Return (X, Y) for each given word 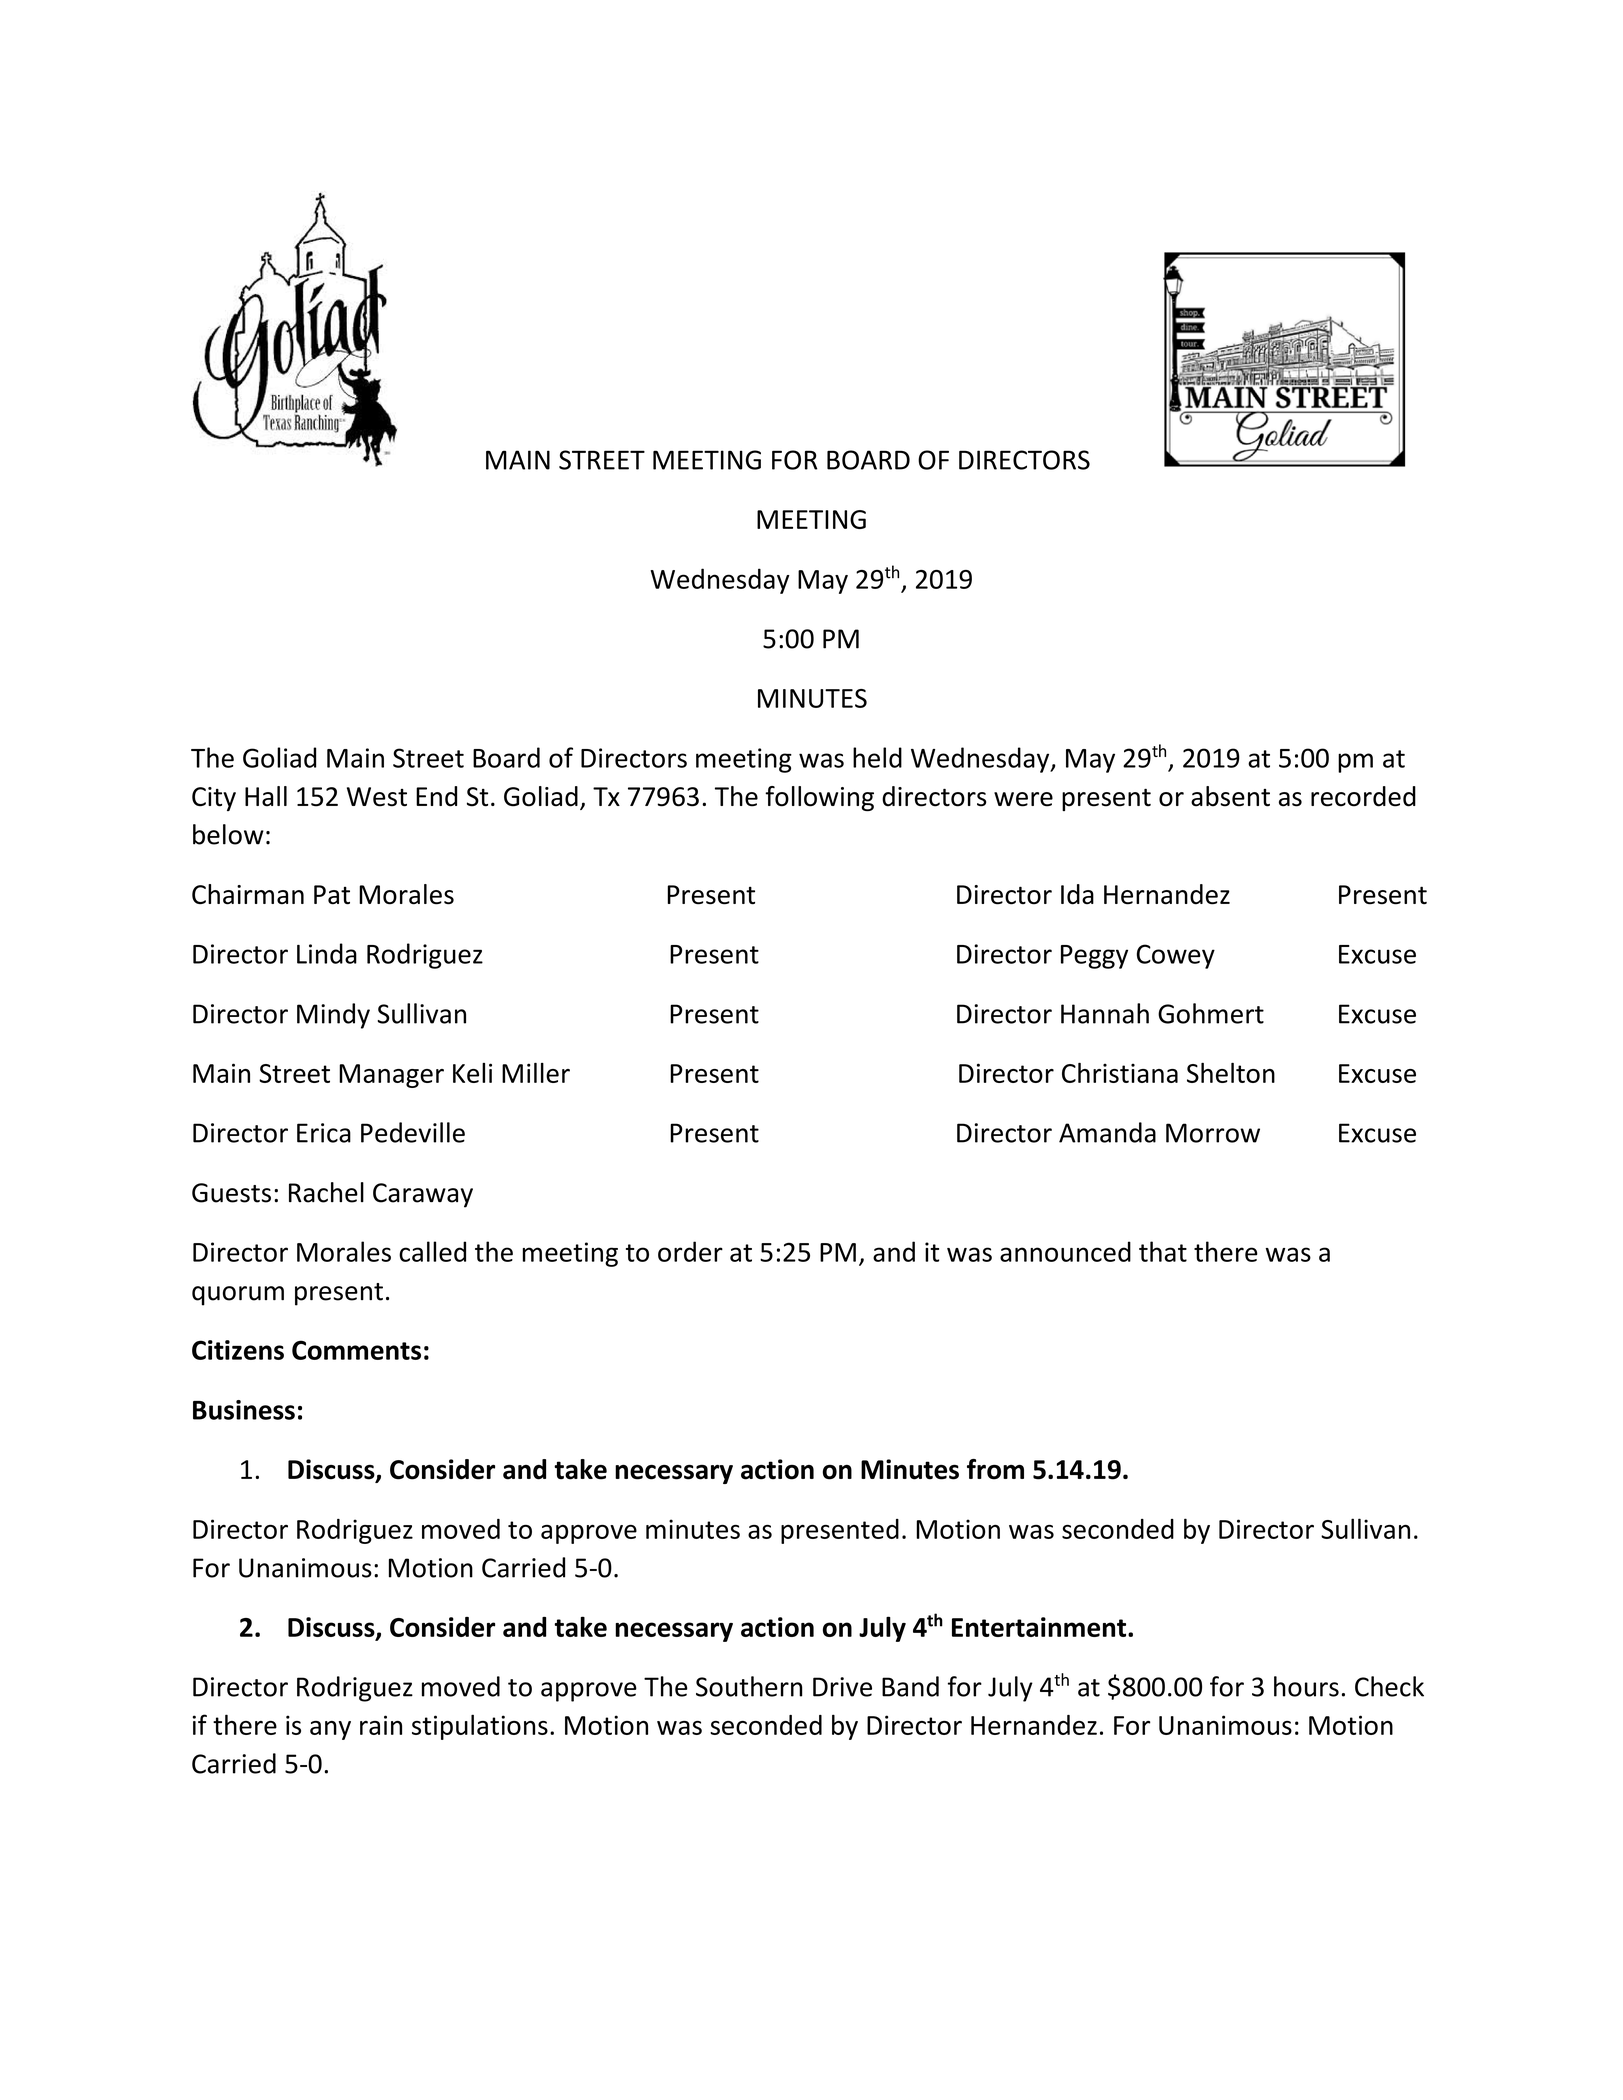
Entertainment (1040, 1627)
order (690, 1251)
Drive (842, 1687)
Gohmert (1211, 1013)
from (995, 1469)
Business (244, 1410)
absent (1230, 796)
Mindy (333, 1016)
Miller (536, 1072)
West (377, 797)
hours (1306, 1686)
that (1163, 1251)
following (819, 798)
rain (381, 1725)
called (432, 1251)
